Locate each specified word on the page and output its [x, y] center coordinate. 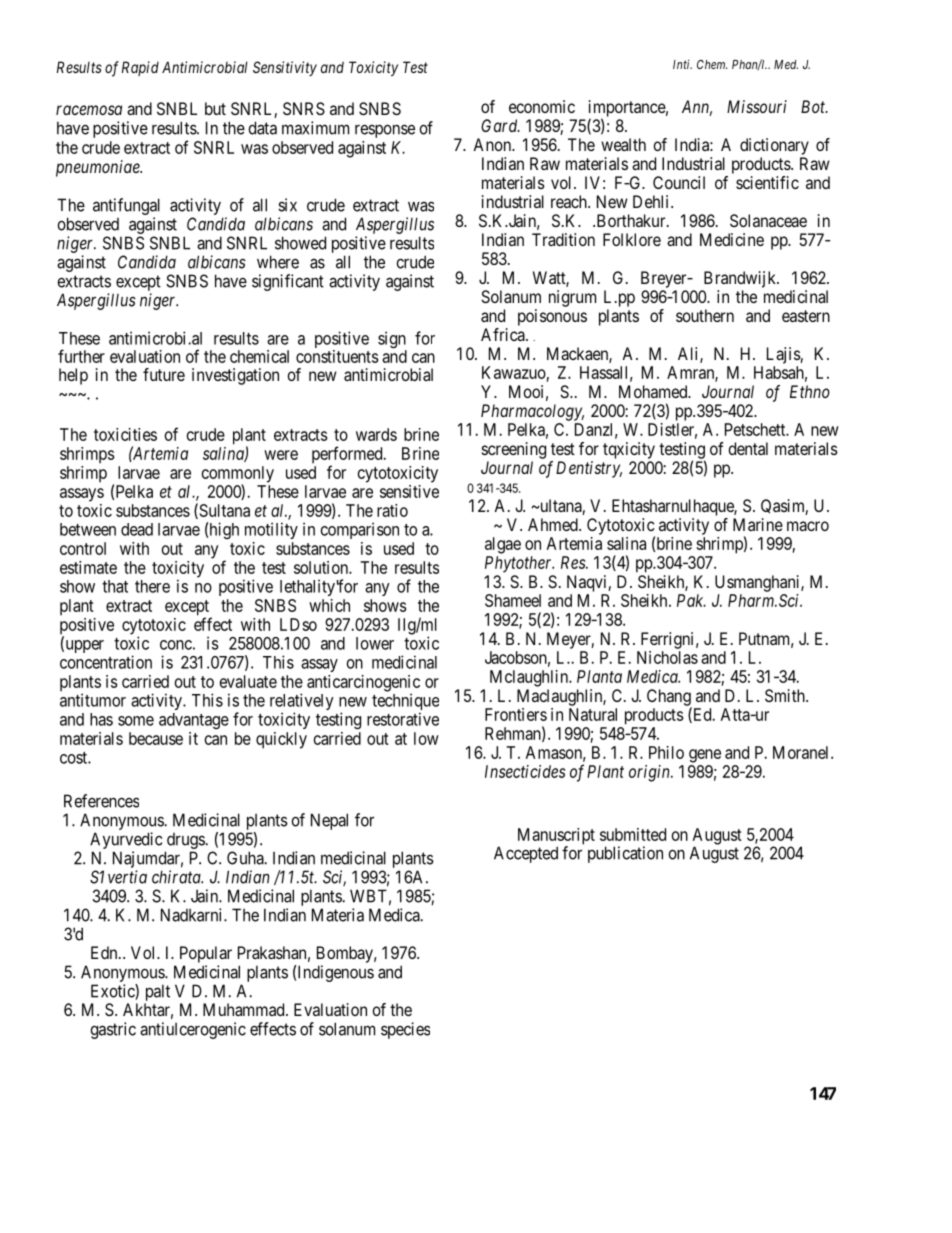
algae [503, 545]
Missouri [757, 106]
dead [137, 529]
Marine [758, 524]
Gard [500, 125]
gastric [113, 1030]
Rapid [140, 68]
